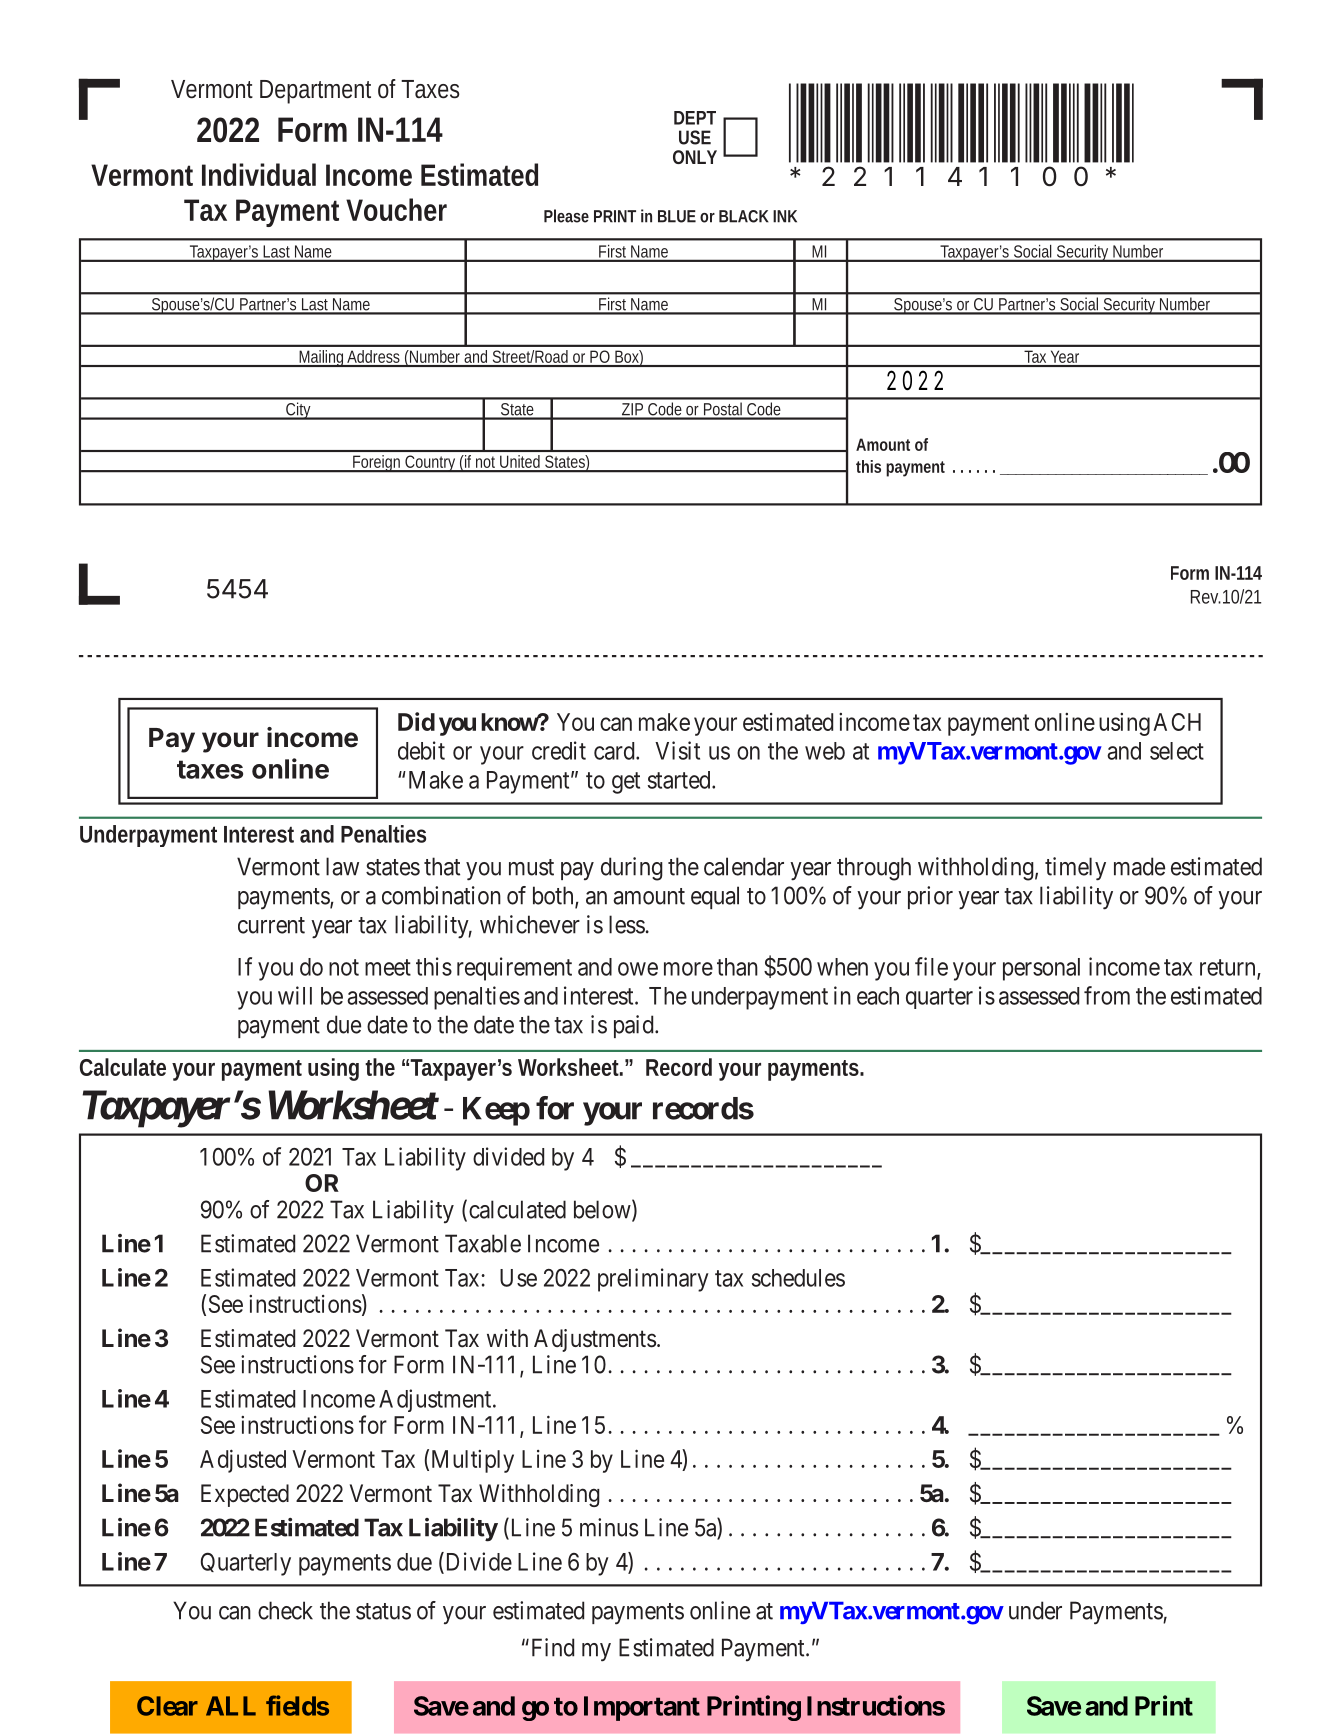 This screenshot has height=1735, width=1341. Describe the element at coordinates (798, 1278) in the screenshot. I see `schedules` at that location.
